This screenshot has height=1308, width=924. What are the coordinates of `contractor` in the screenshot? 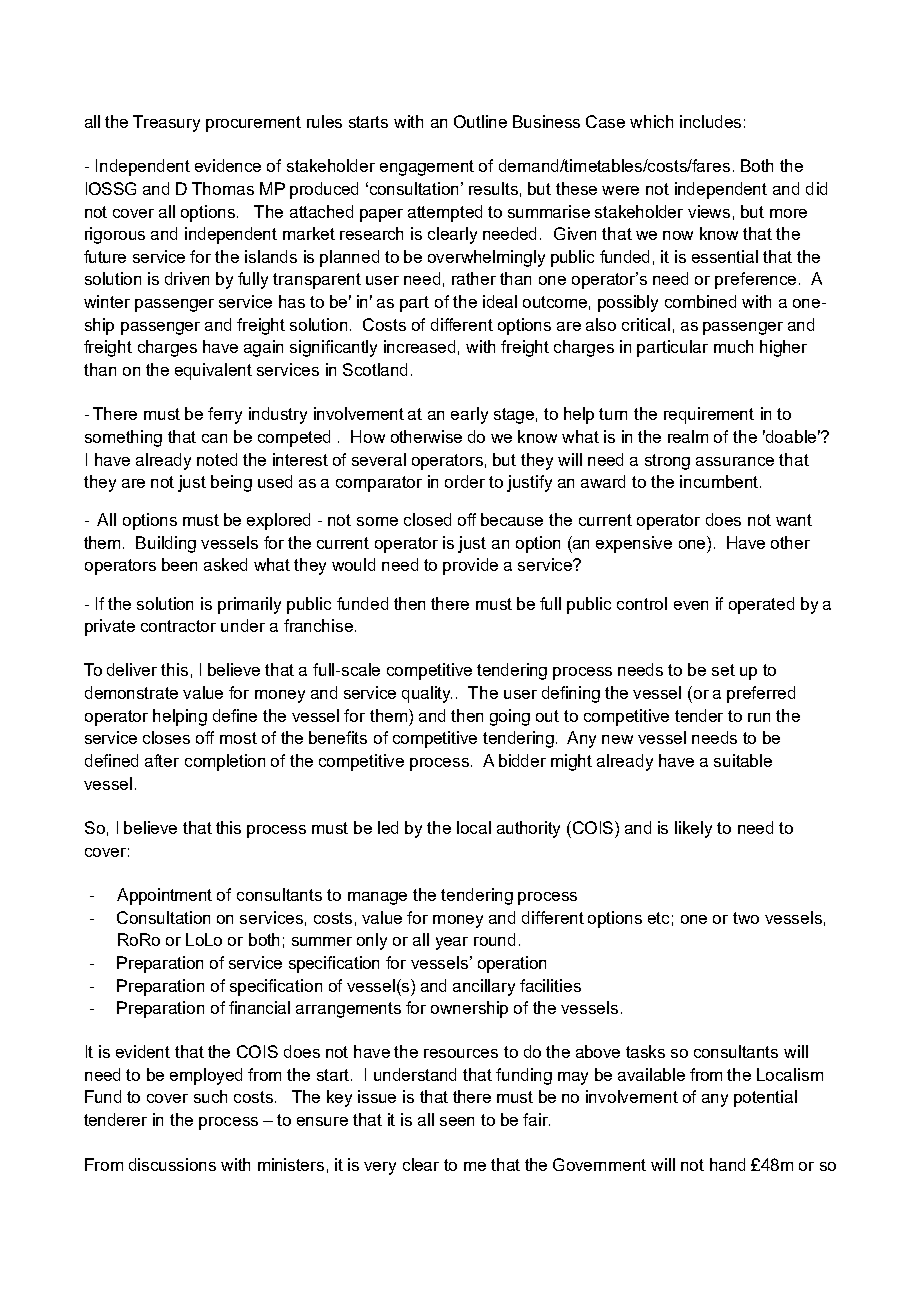 It's located at (178, 626).
